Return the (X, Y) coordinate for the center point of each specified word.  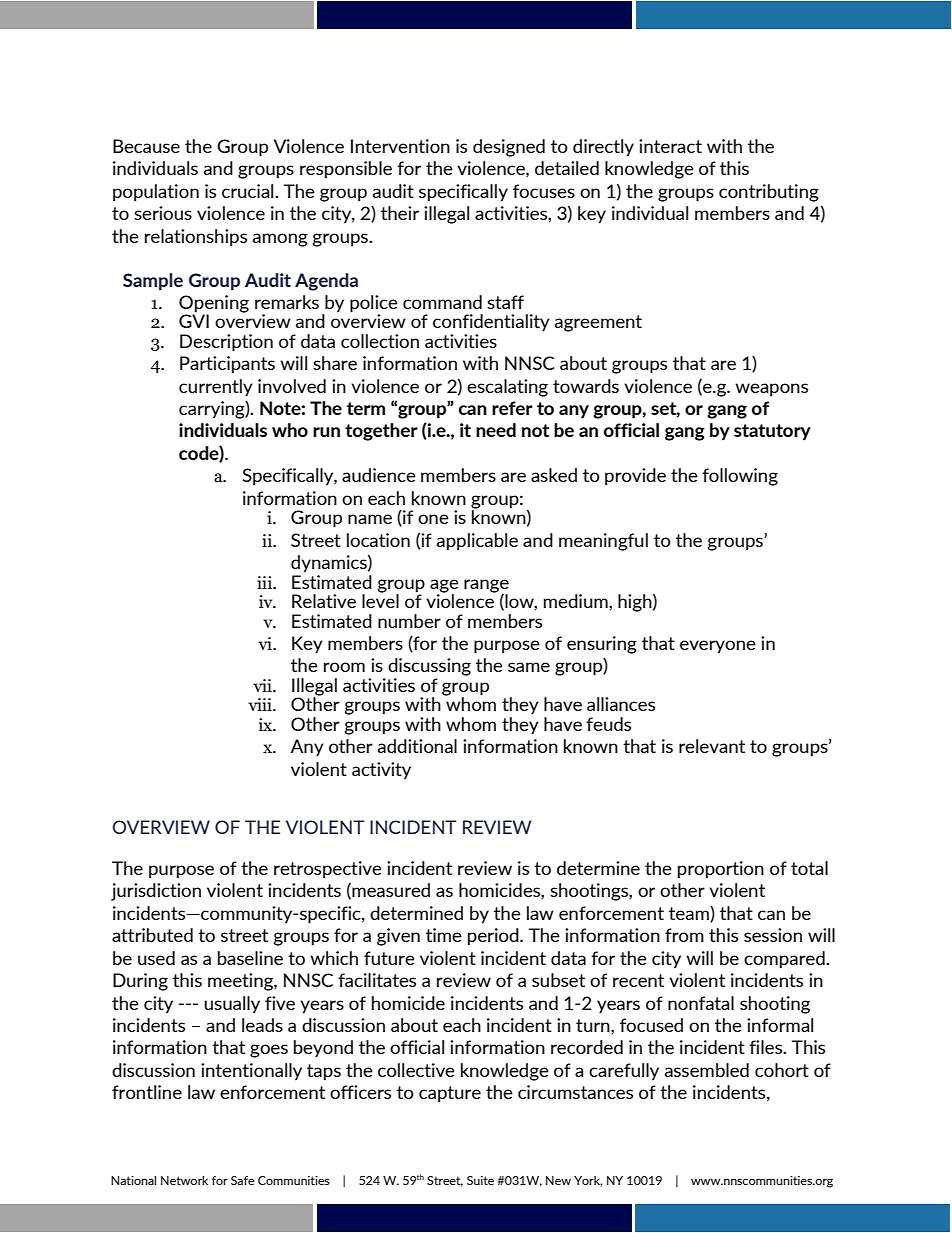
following (740, 477)
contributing (769, 193)
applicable (477, 542)
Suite (480, 1180)
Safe (242, 1180)
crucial (249, 191)
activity (381, 771)
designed (509, 148)
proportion (721, 870)
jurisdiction (156, 892)
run (326, 432)
